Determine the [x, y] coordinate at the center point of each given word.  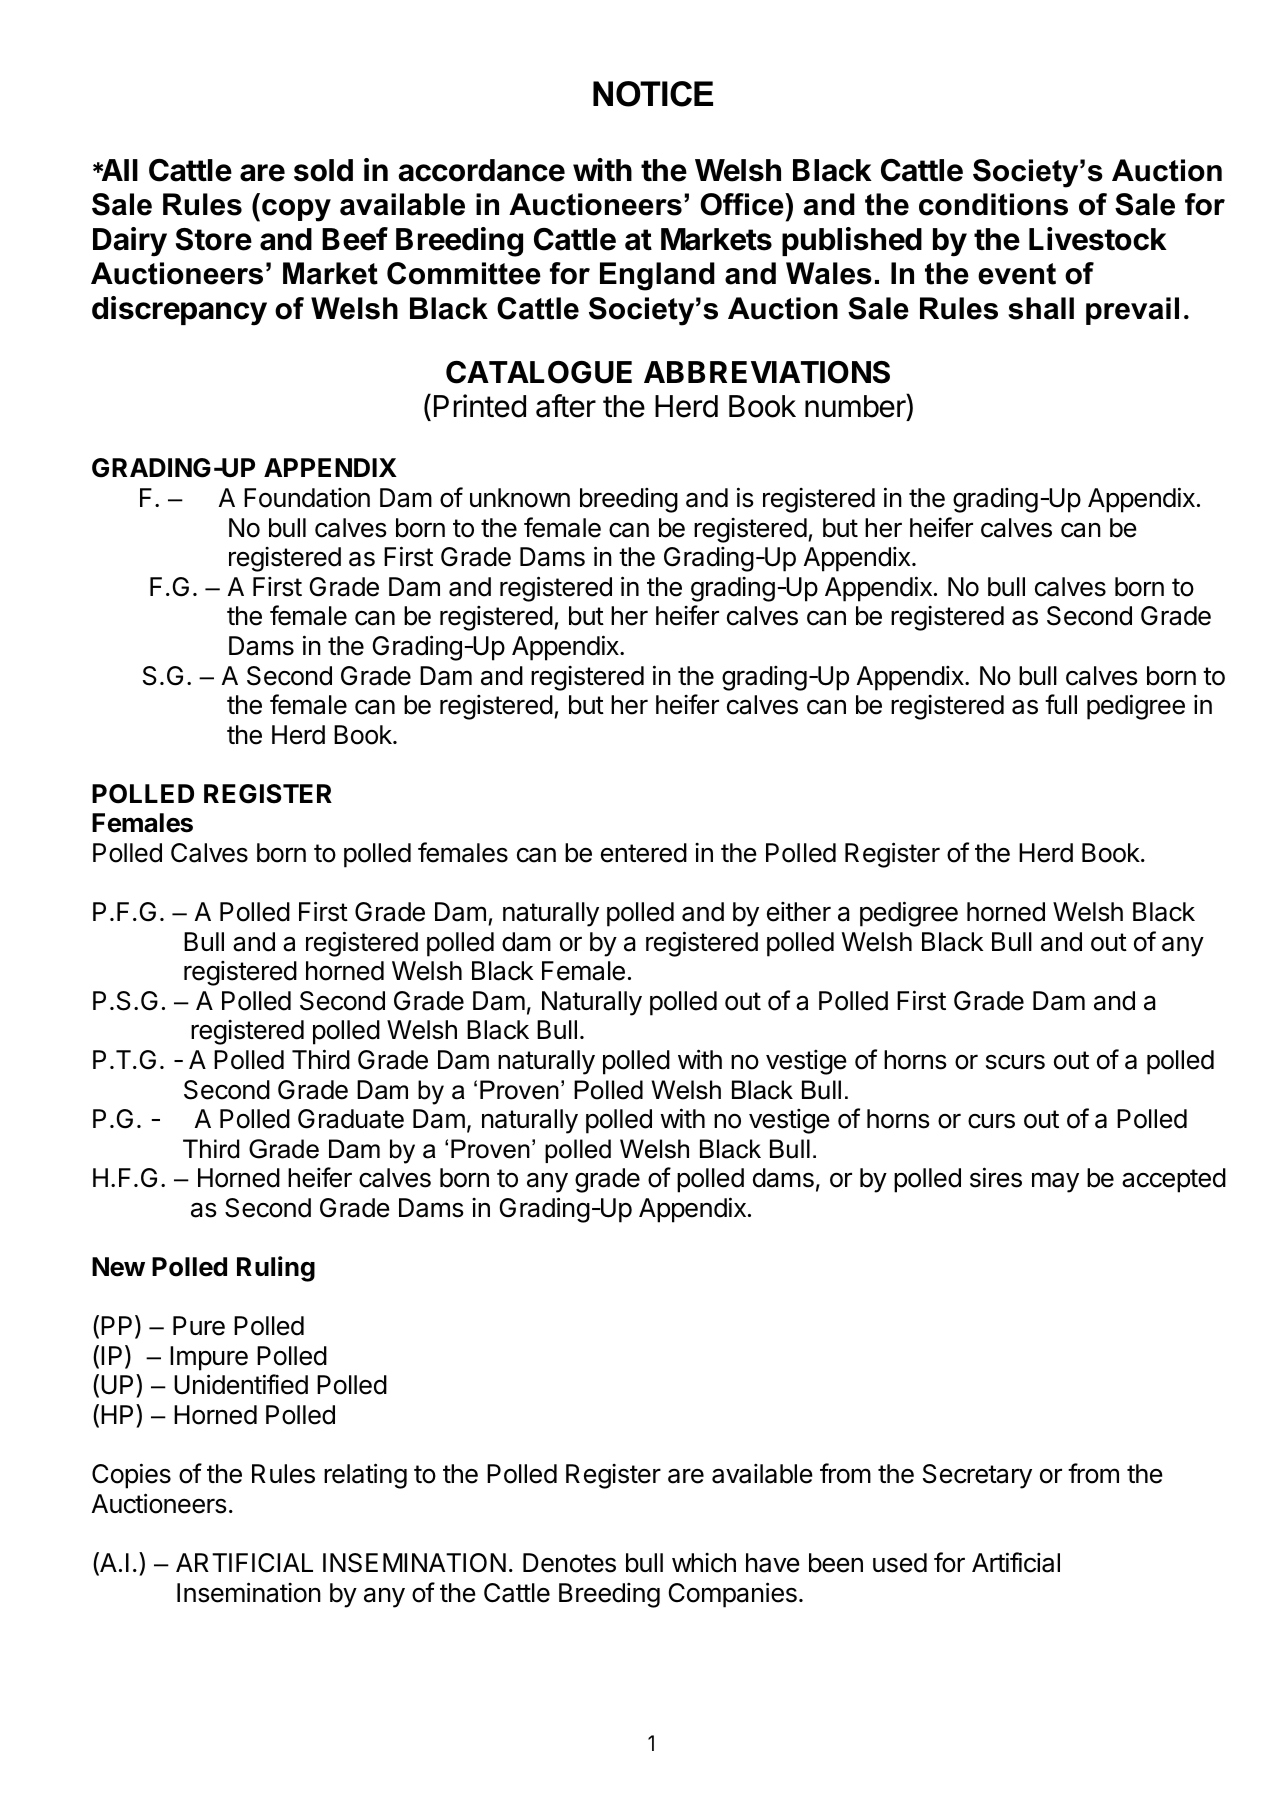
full [1061, 704]
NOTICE [653, 94]
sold [323, 170]
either [799, 912]
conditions [993, 204]
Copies [131, 1476]
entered [644, 853]
